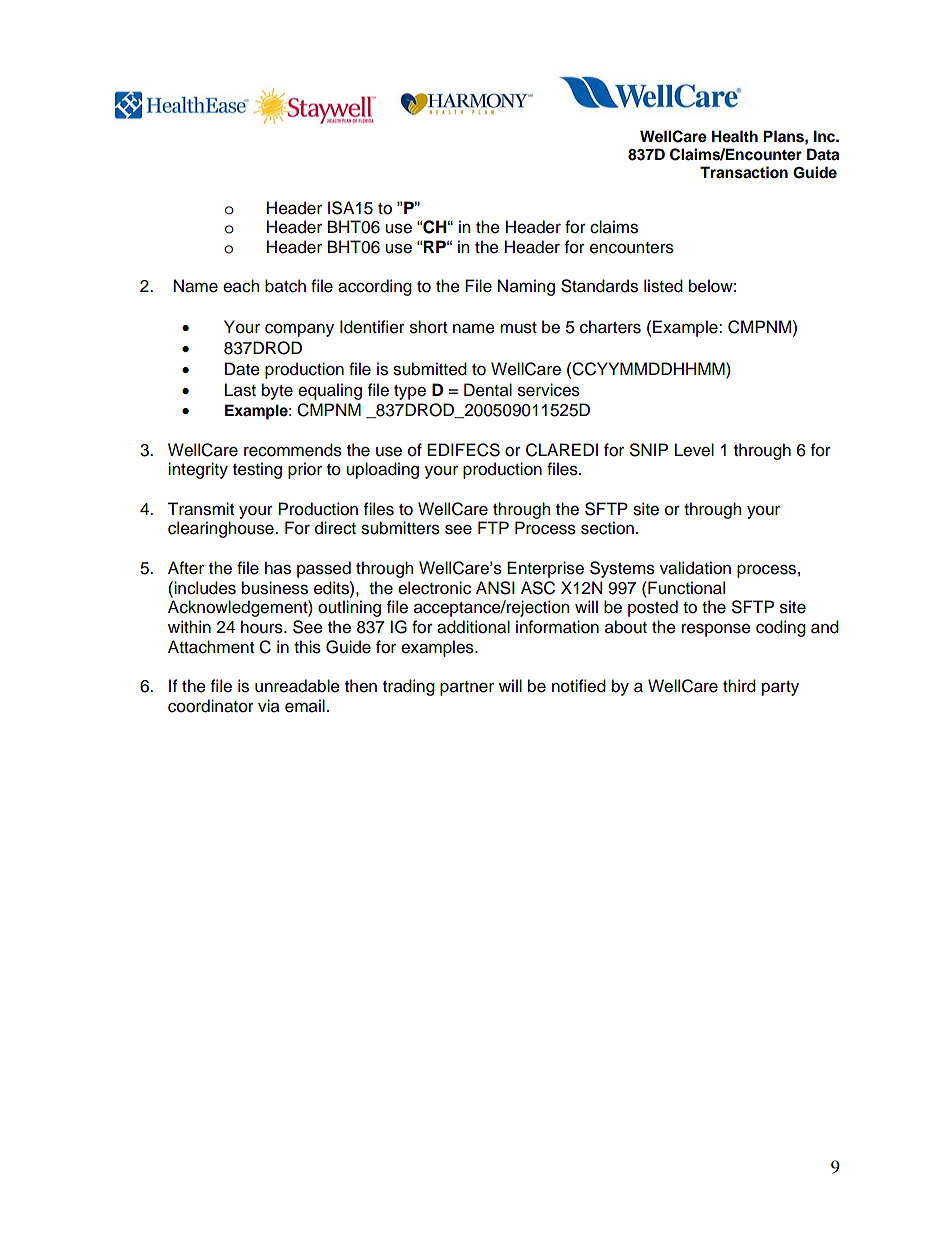 The width and height of the page is (952, 1233). Describe the element at coordinates (299, 330) in the page. I see `company` at that location.
